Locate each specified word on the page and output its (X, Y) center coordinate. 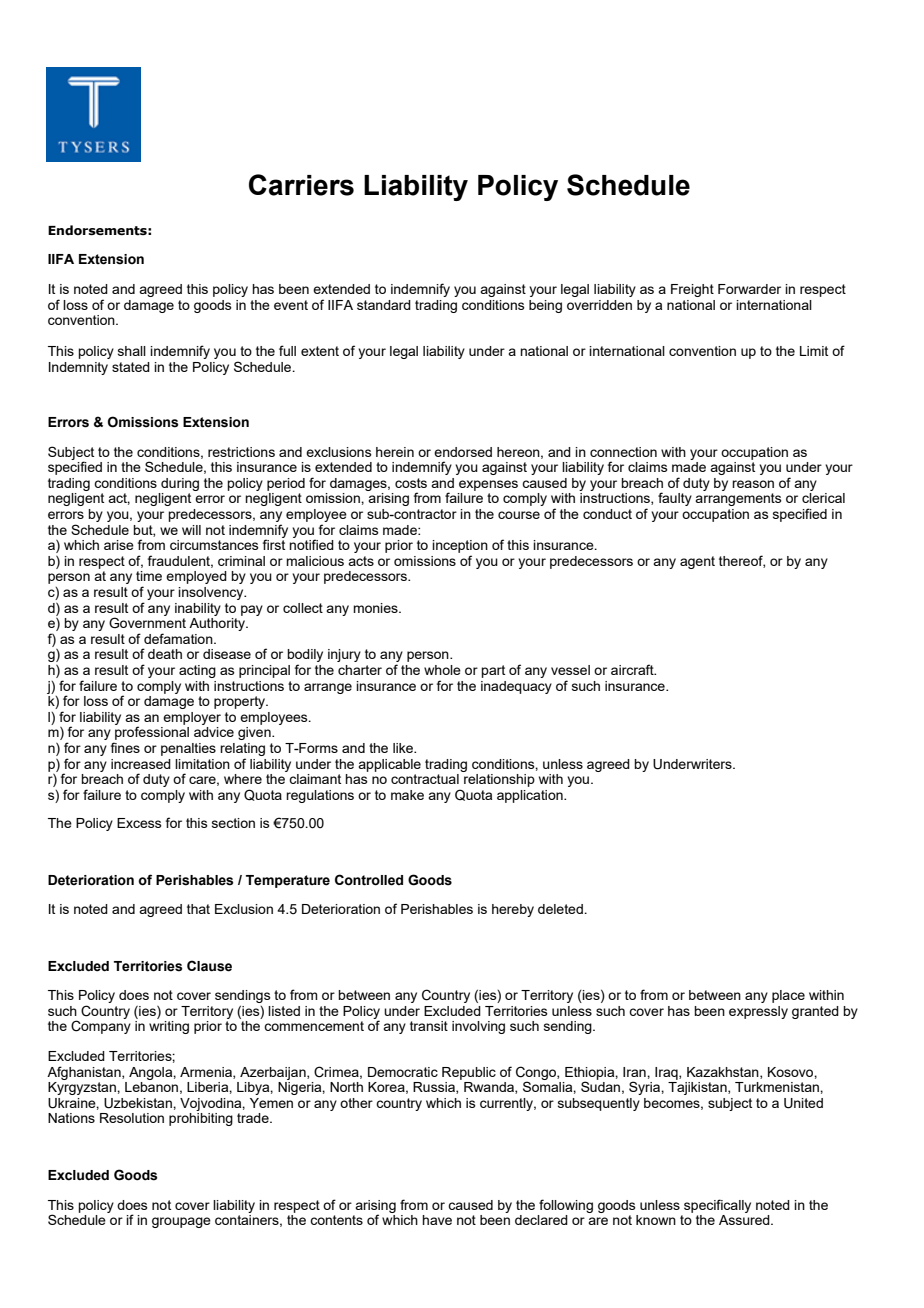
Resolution (132, 1118)
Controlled (369, 880)
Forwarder (749, 289)
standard (384, 305)
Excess (139, 823)
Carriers (301, 185)
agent (697, 562)
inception (460, 546)
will (191, 530)
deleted (561, 909)
